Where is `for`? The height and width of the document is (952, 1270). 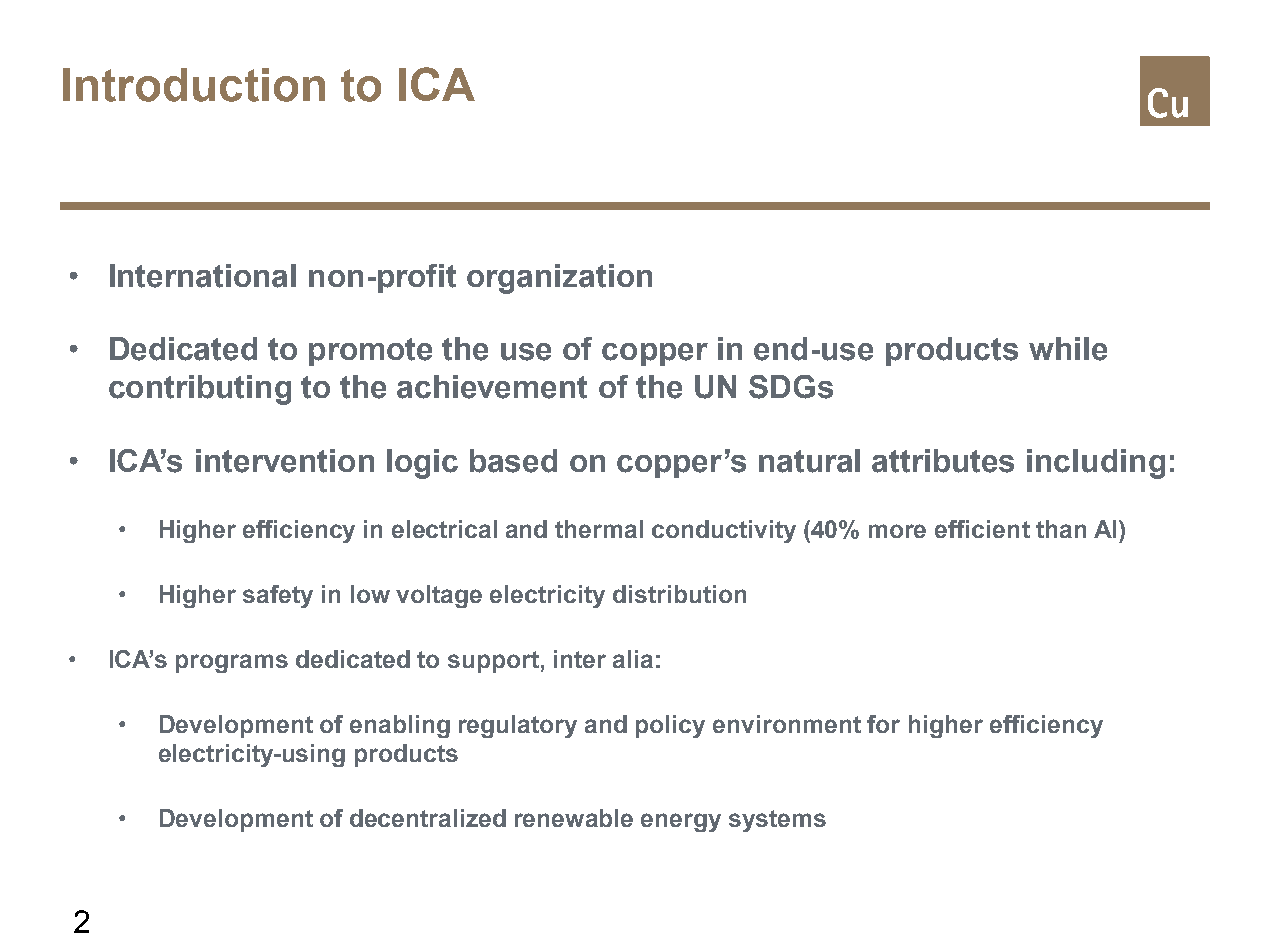
for is located at coordinates (883, 724).
